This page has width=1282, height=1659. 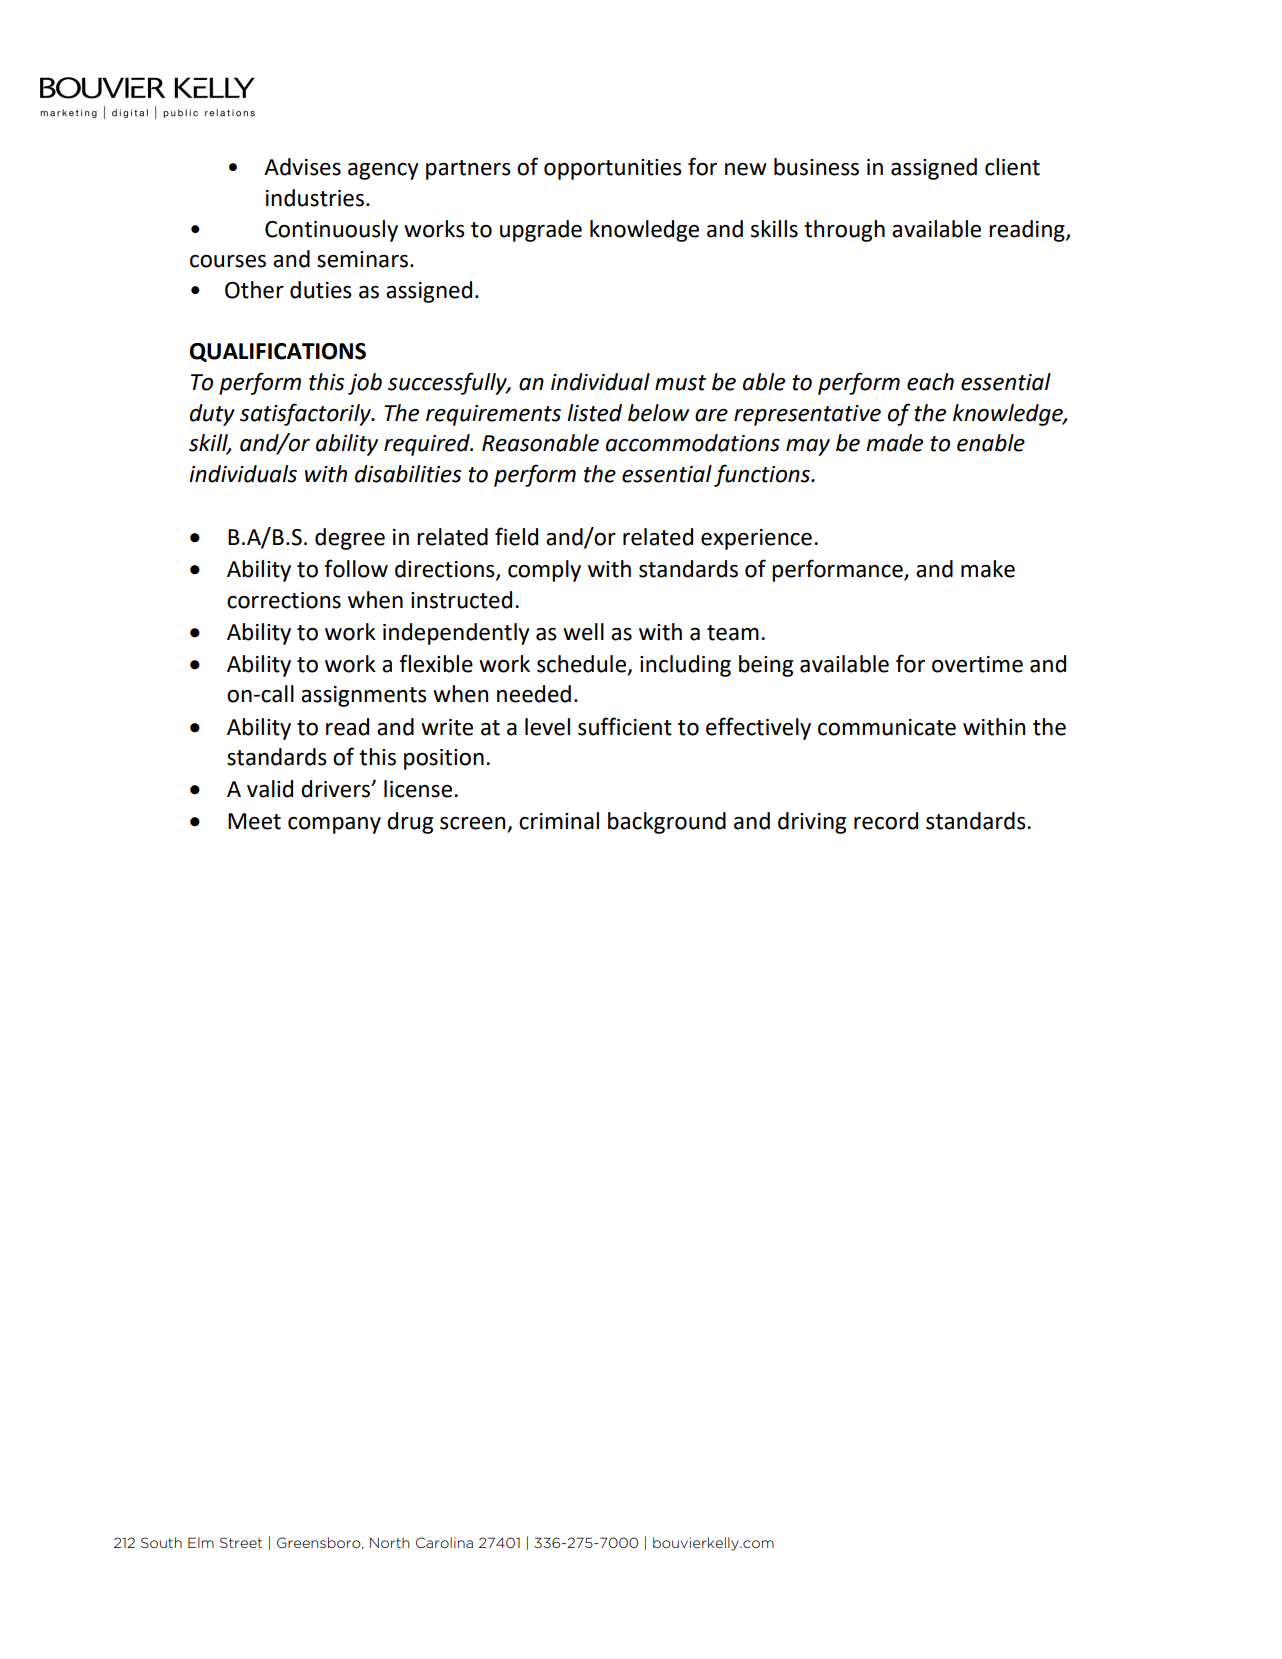 I want to click on criminal, so click(x=559, y=821).
